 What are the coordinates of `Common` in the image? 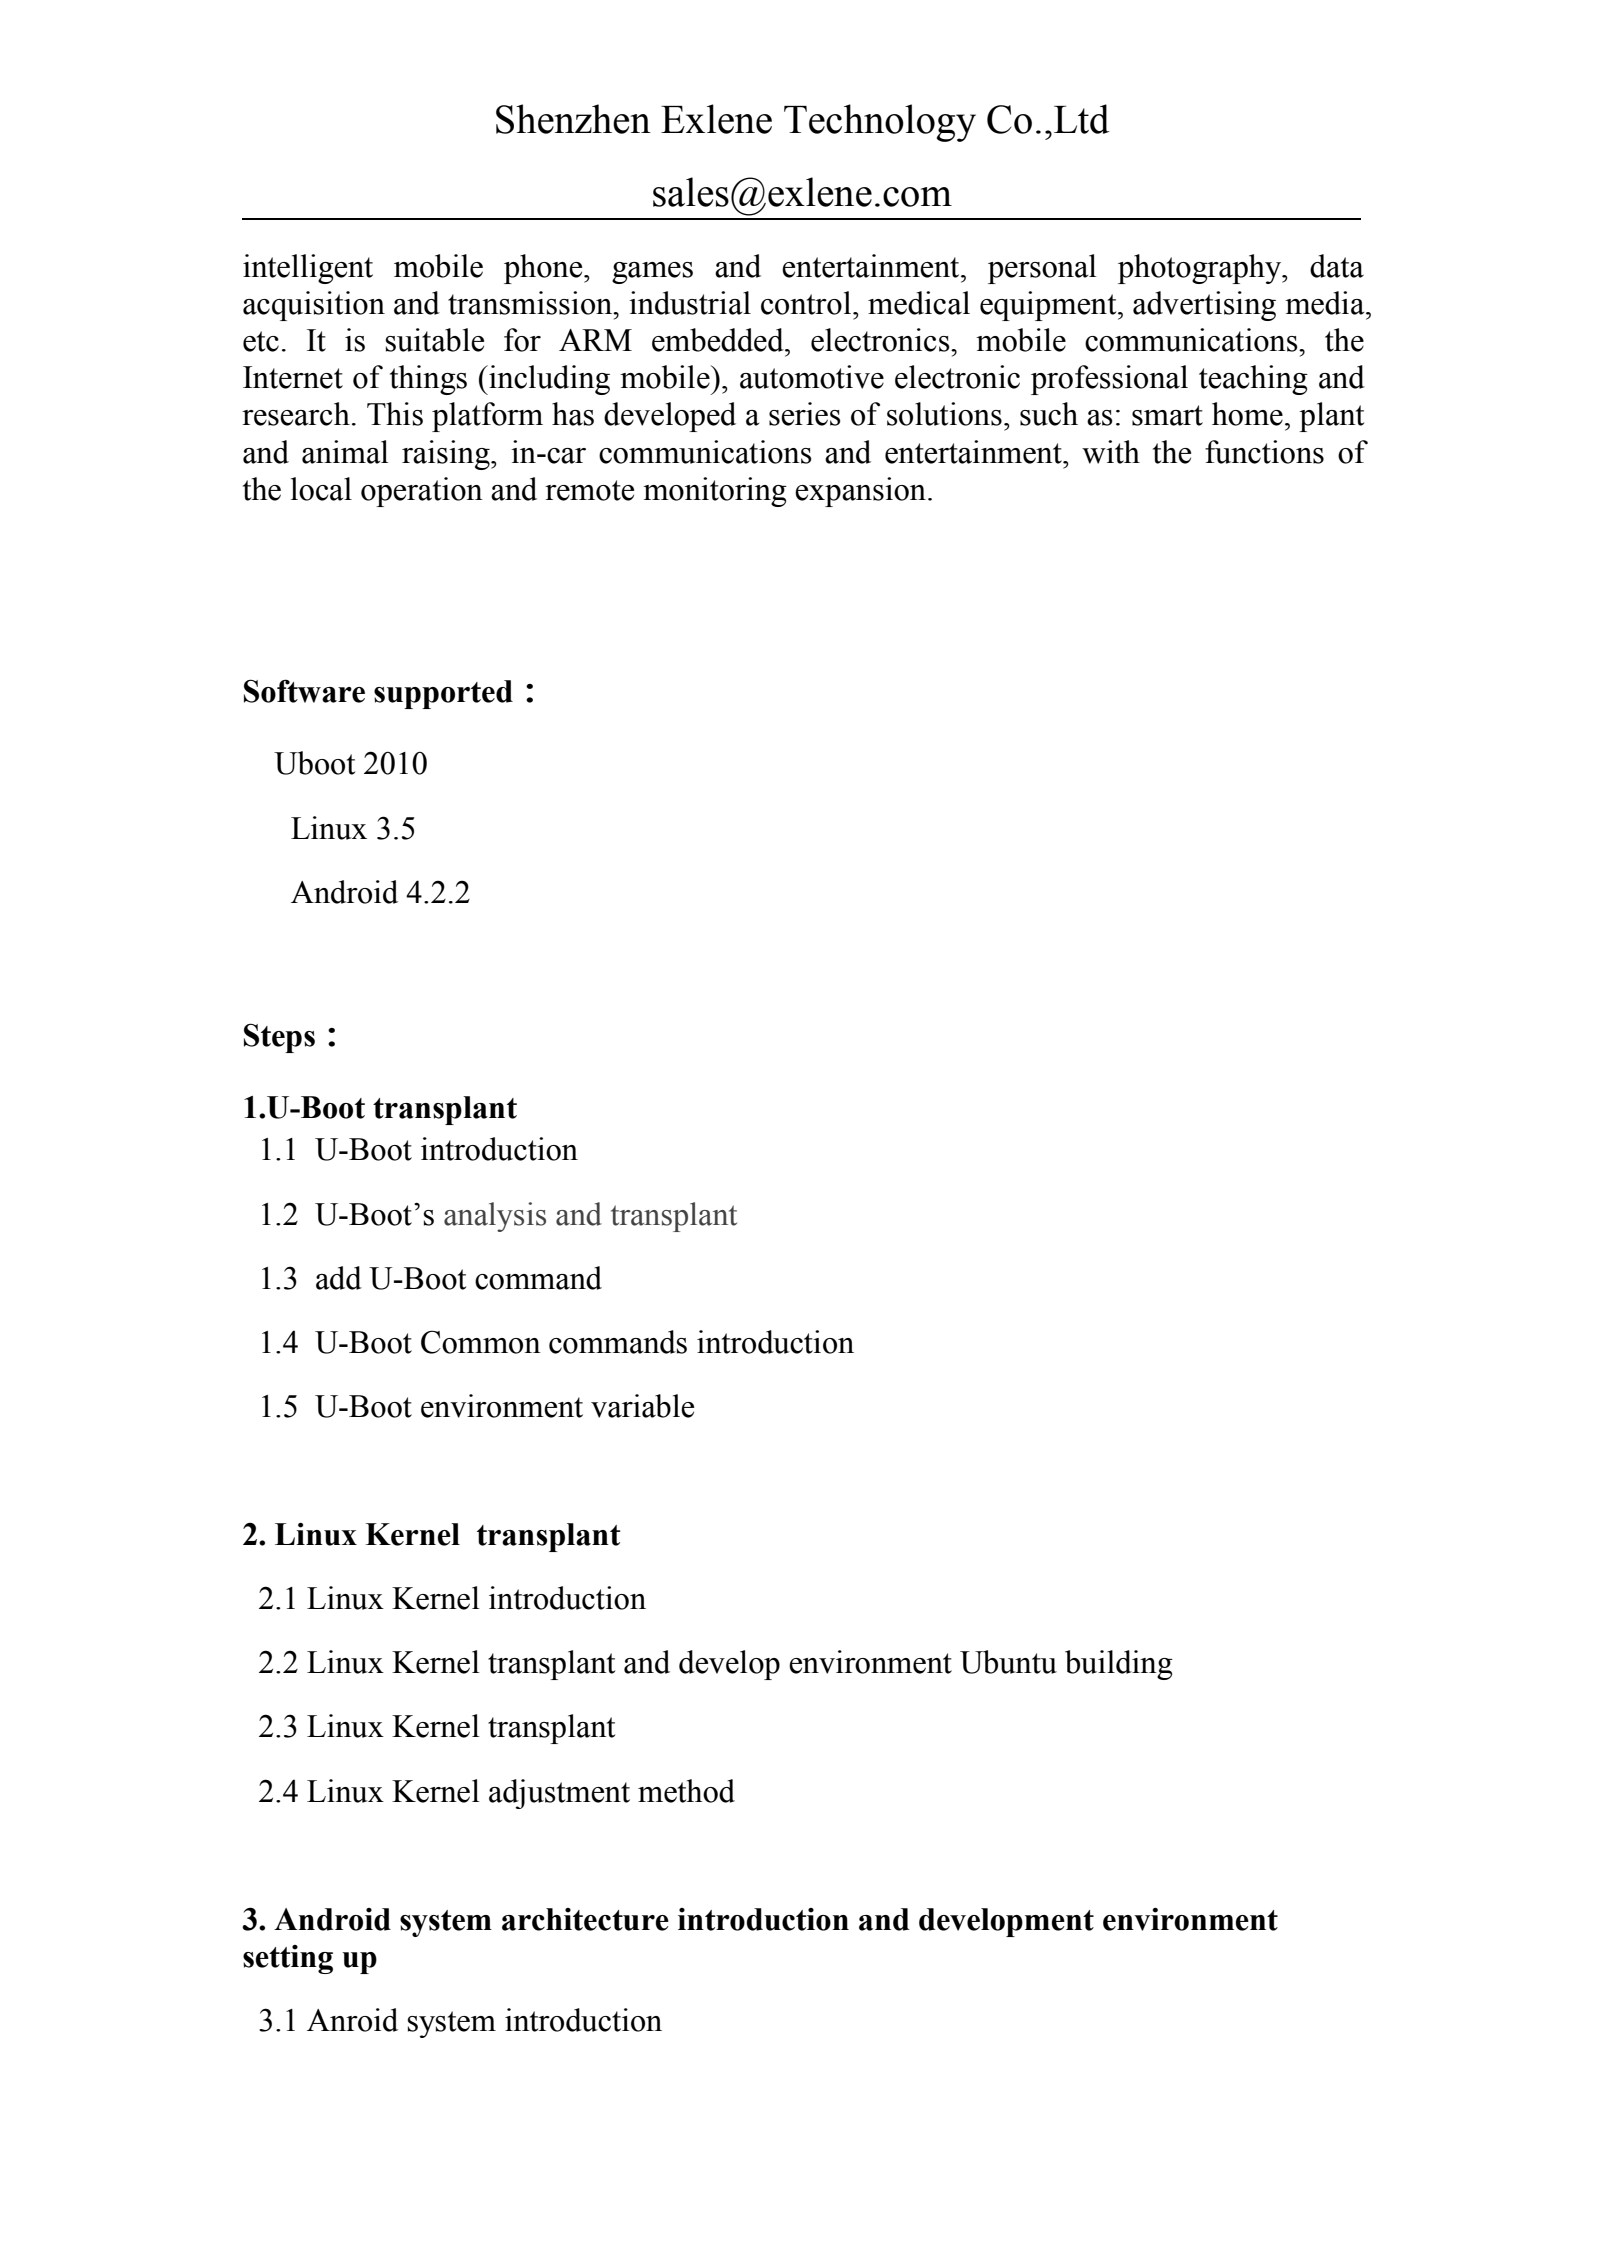 It's located at (481, 1342).
